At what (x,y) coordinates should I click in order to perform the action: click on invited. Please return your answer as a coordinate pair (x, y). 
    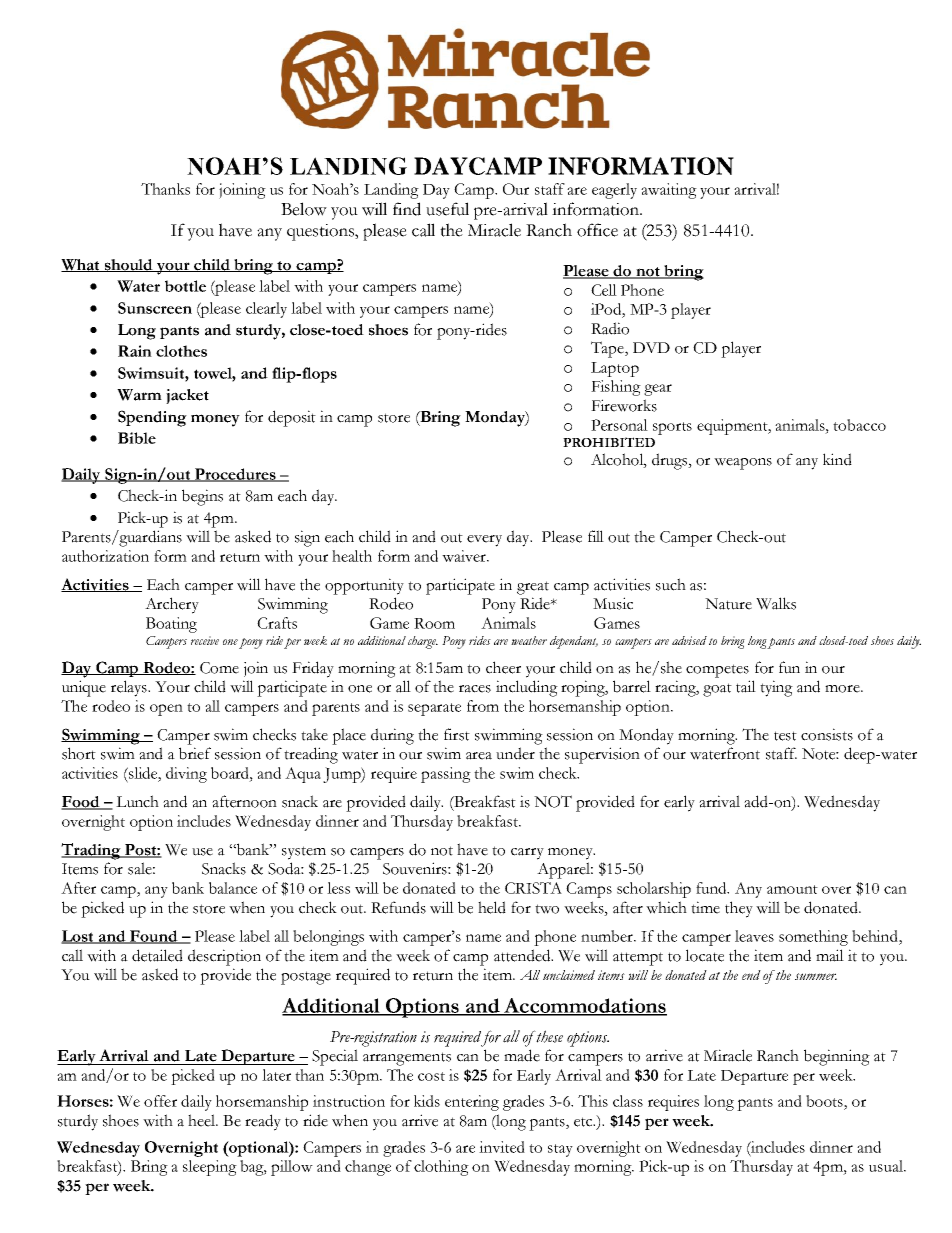
    Looking at the image, I should click on (502, 1147).
